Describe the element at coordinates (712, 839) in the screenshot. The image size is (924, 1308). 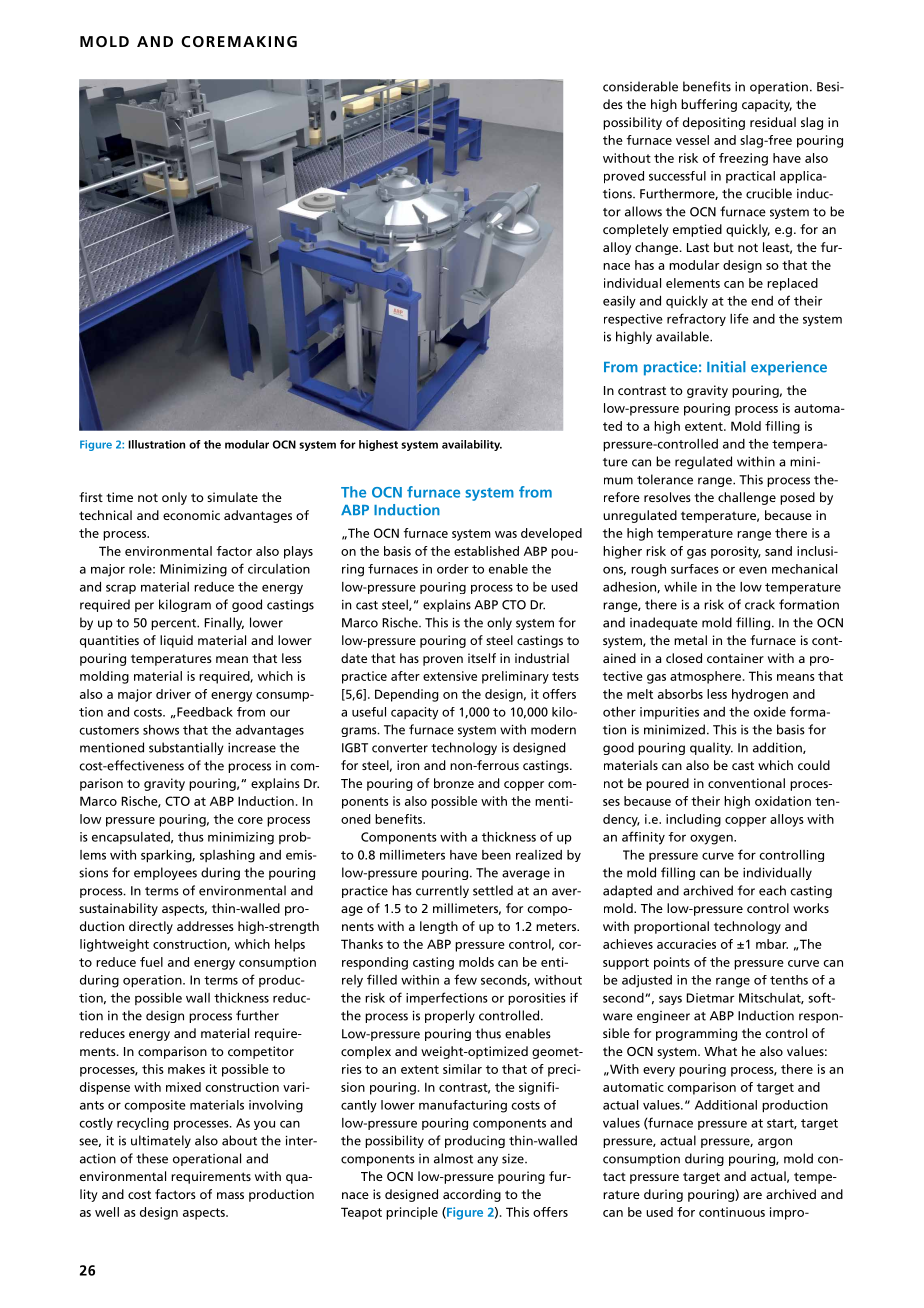
I see `oxygen` at that location.
